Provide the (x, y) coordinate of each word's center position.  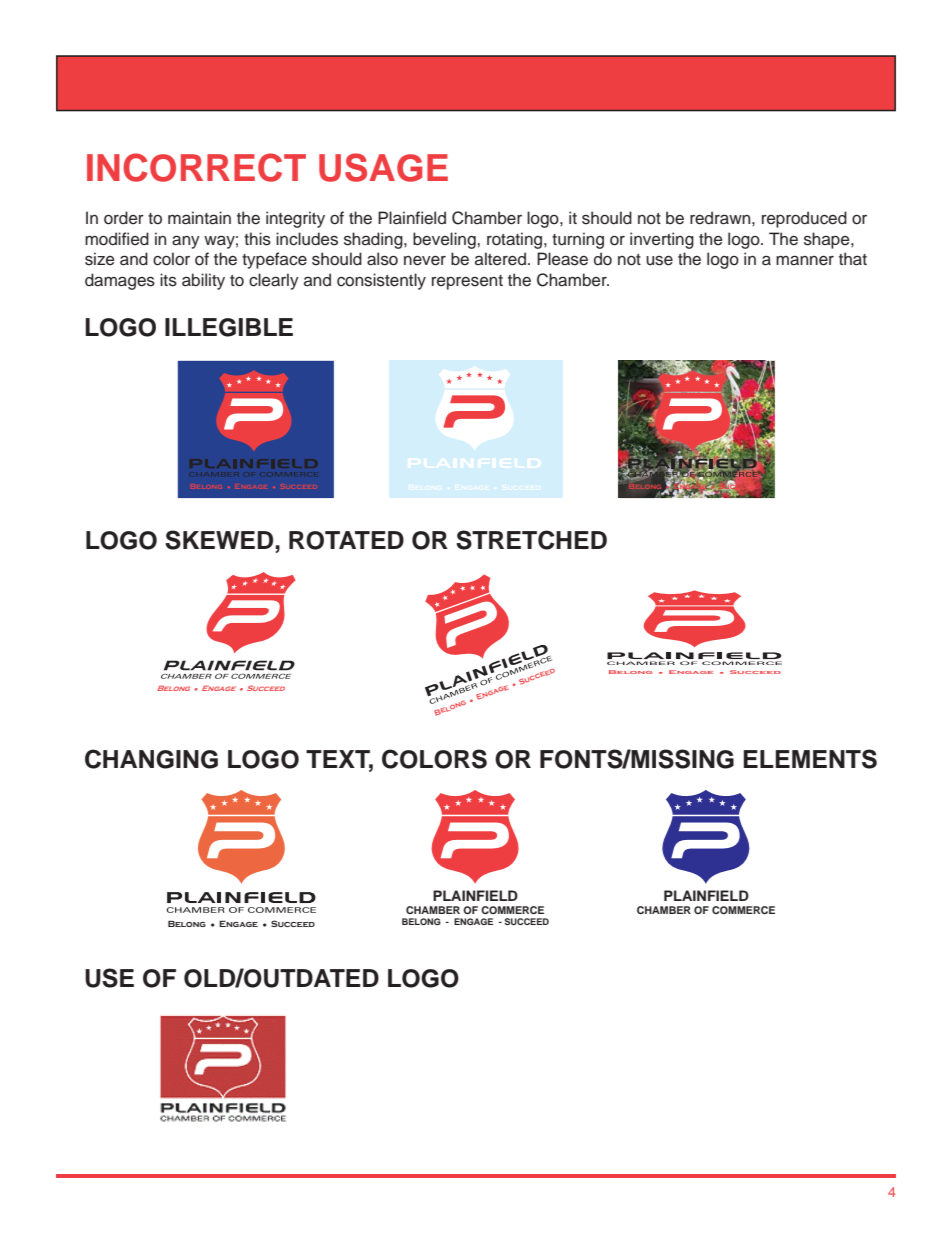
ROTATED (346, 540)
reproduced (804, 219)
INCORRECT (196, 167)
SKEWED (220, 540)
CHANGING (151, 759)
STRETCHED (531, 540)
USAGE (383, 167)
